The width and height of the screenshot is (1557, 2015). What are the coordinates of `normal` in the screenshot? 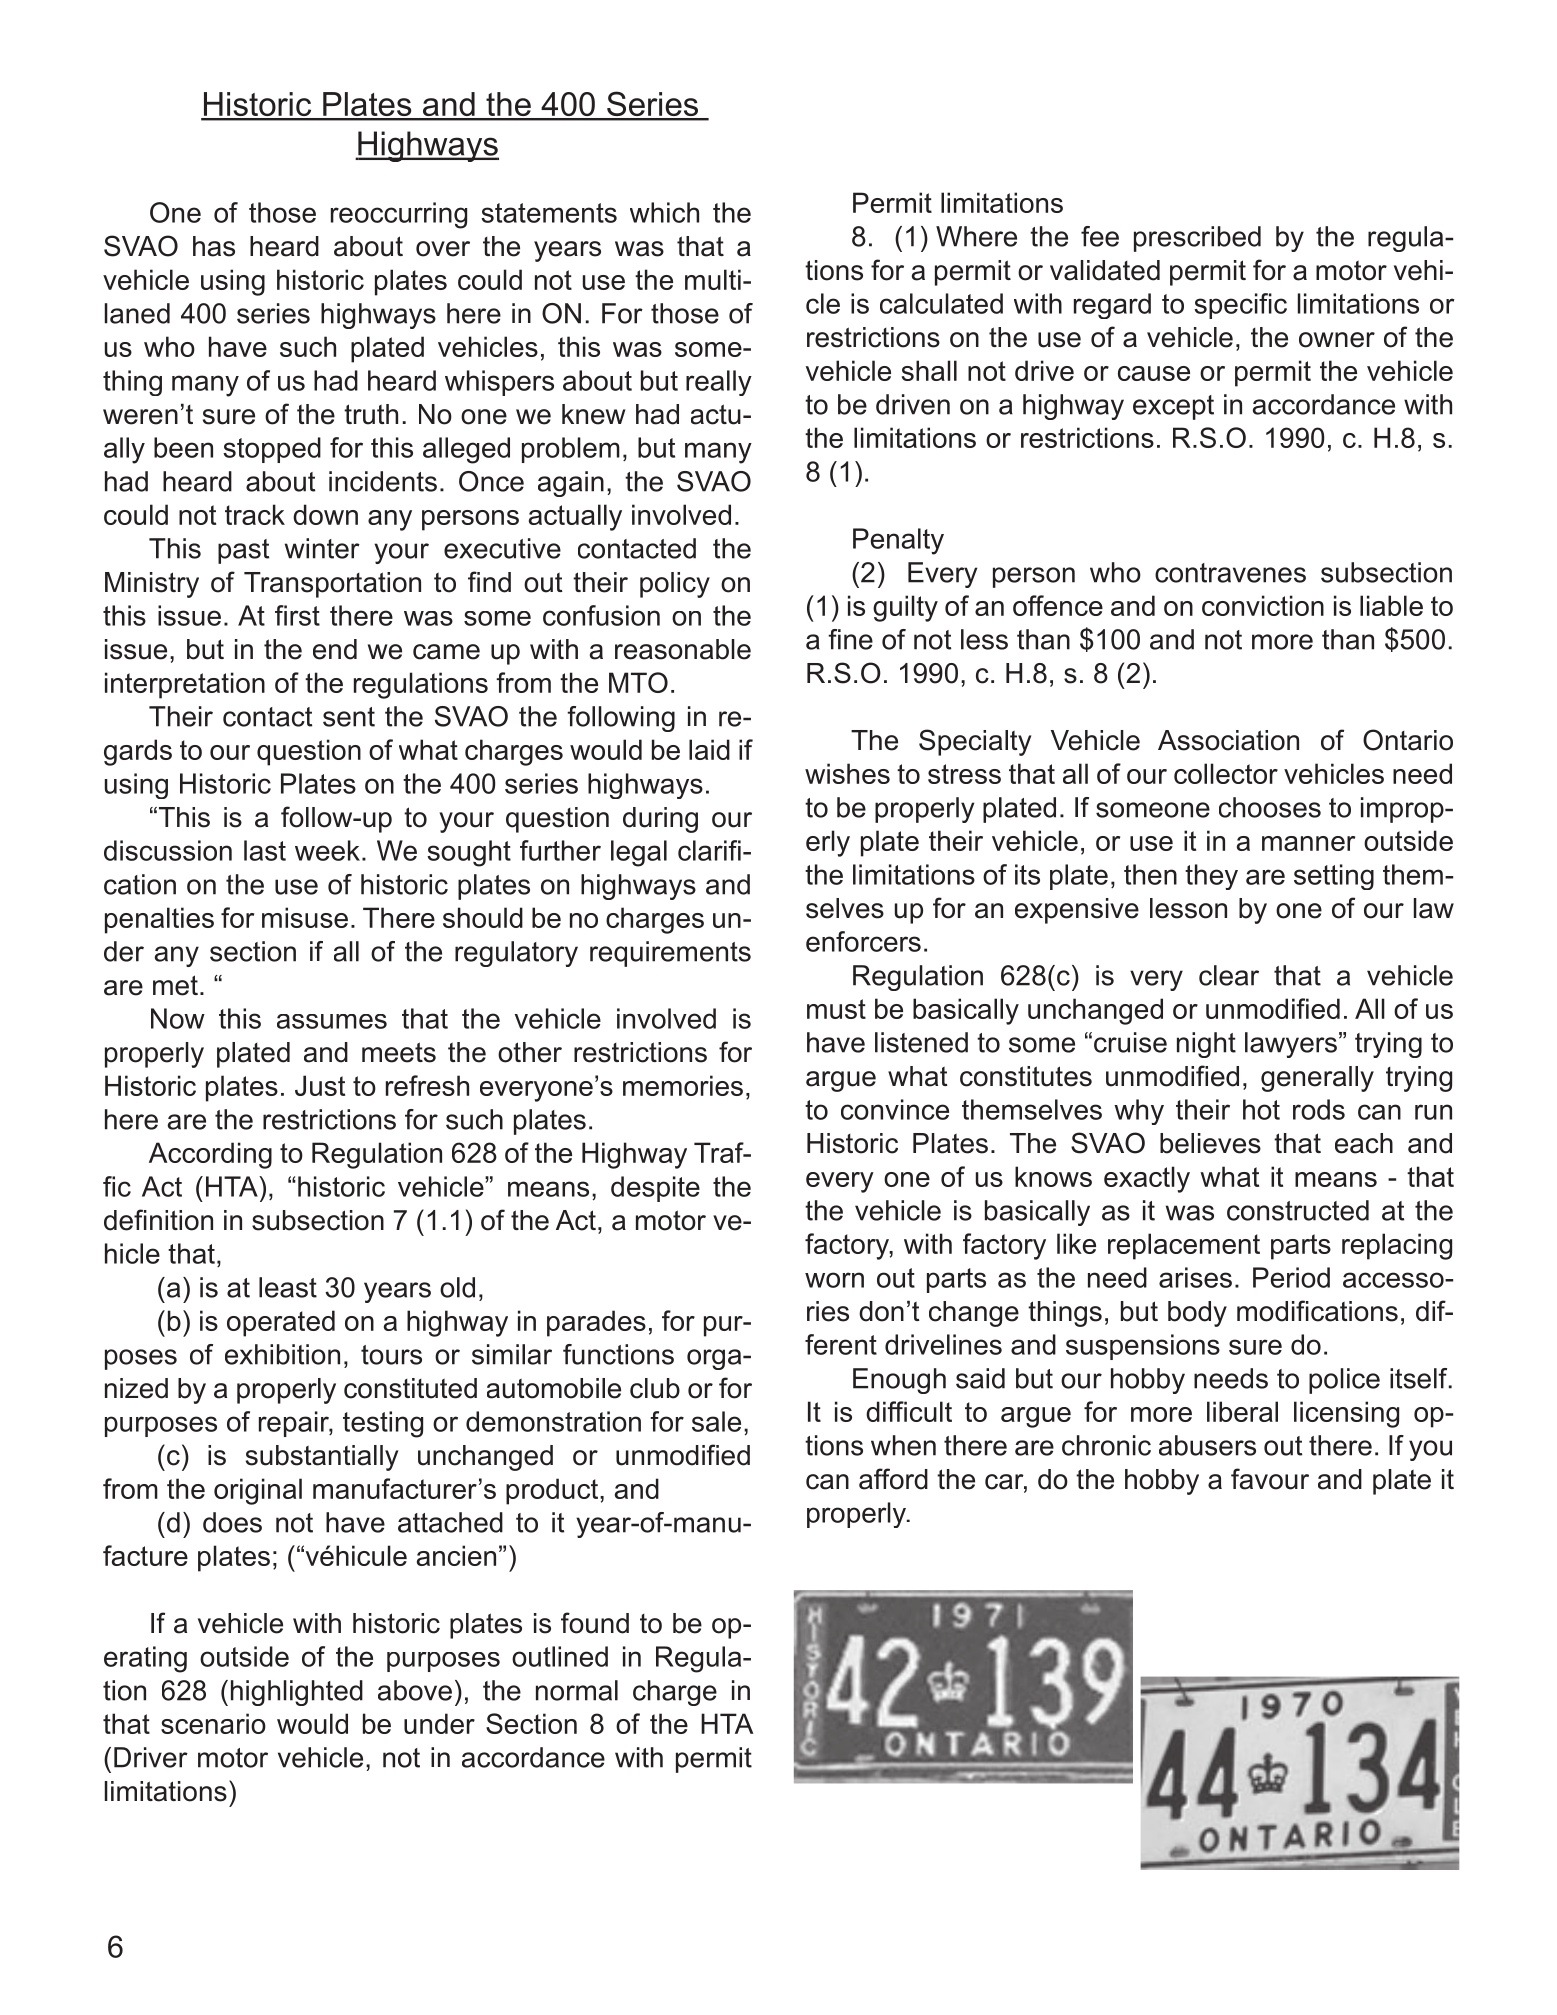 It's located at (577, 1690).
